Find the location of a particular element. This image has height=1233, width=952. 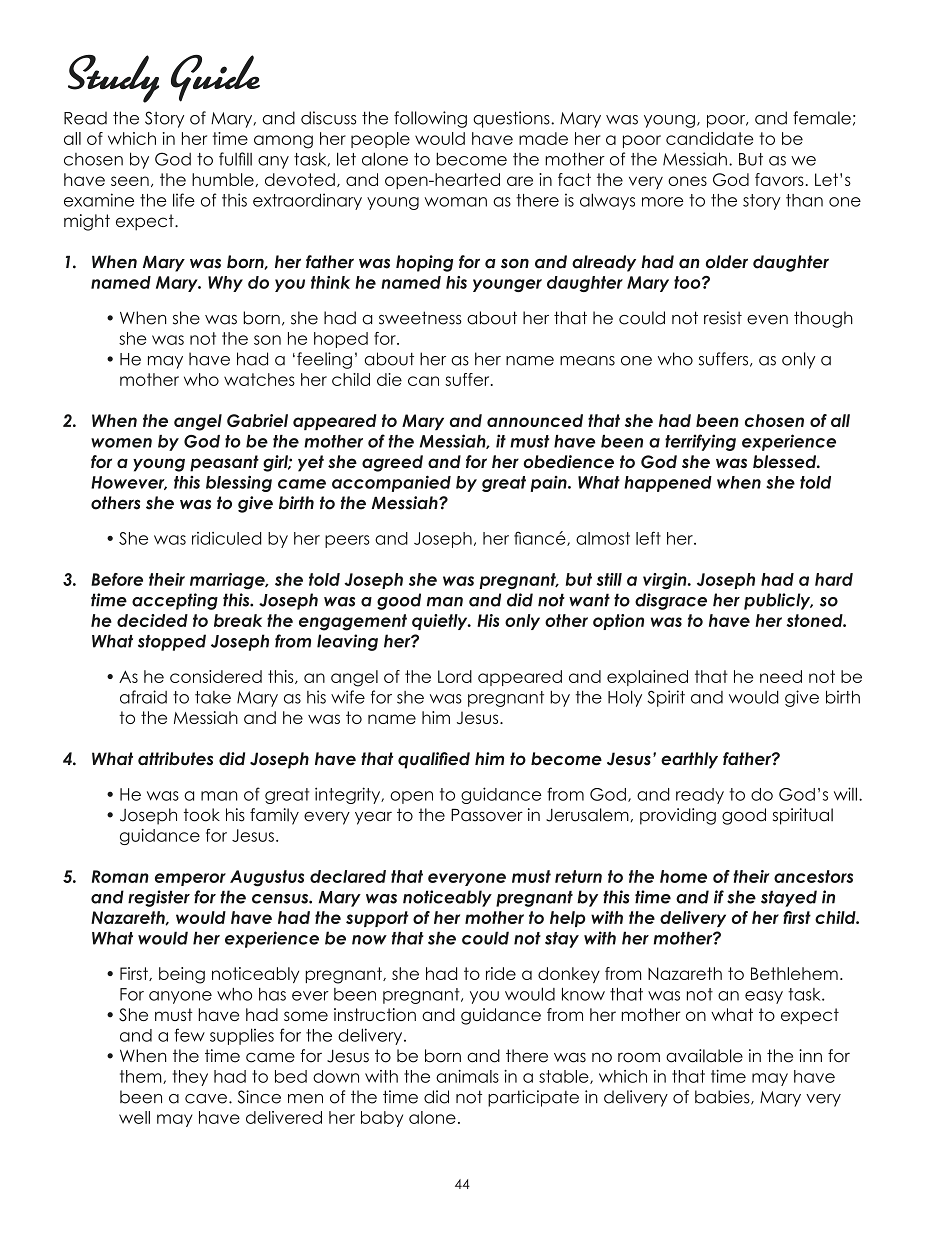

even is located at coordinates (767, 320).
